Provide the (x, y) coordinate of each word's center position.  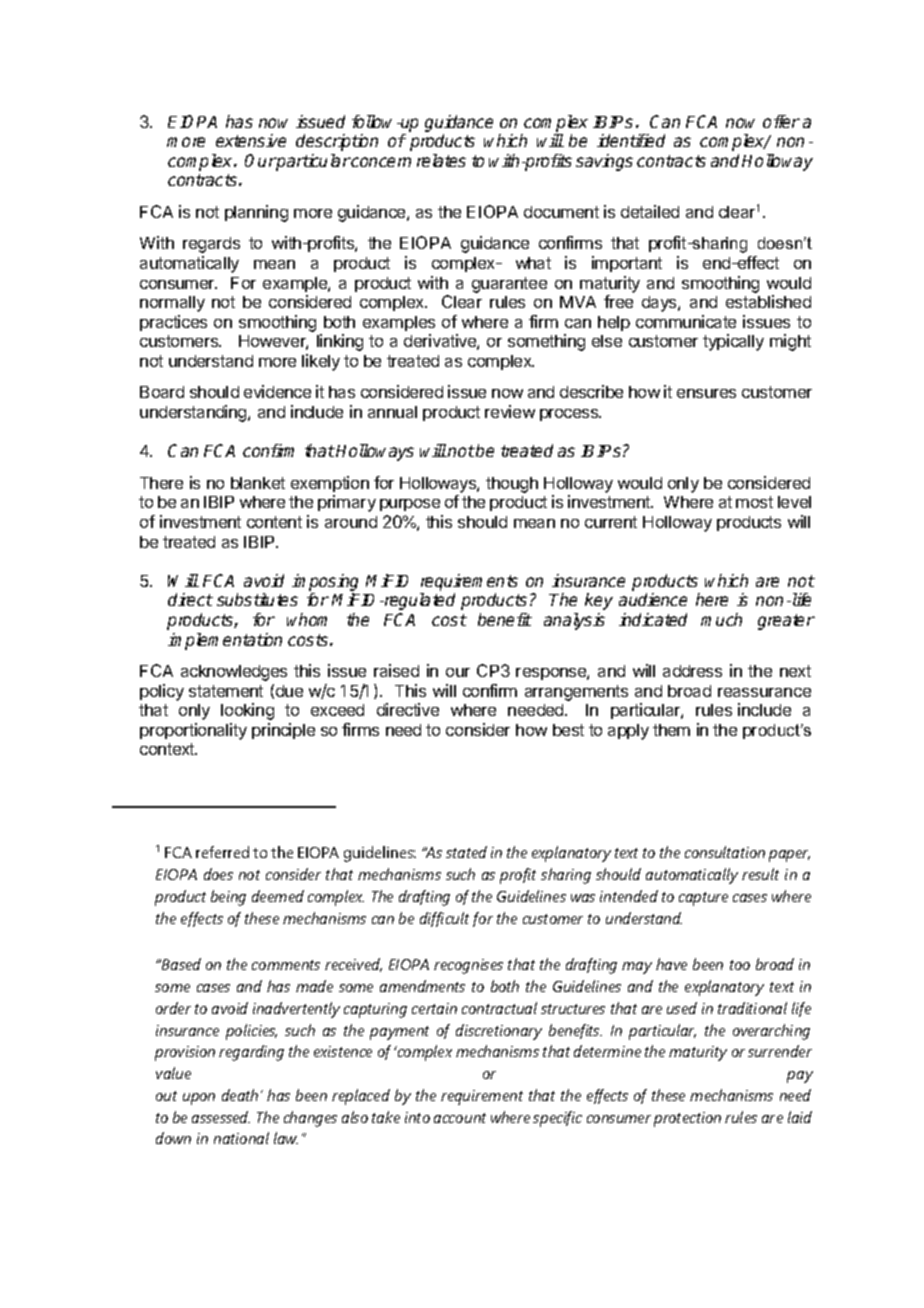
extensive (251, 140)
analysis (574, 621)
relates (441, 160)
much (721, 619)
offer (781, 121)
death (240, 1095)
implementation (225, 641)
